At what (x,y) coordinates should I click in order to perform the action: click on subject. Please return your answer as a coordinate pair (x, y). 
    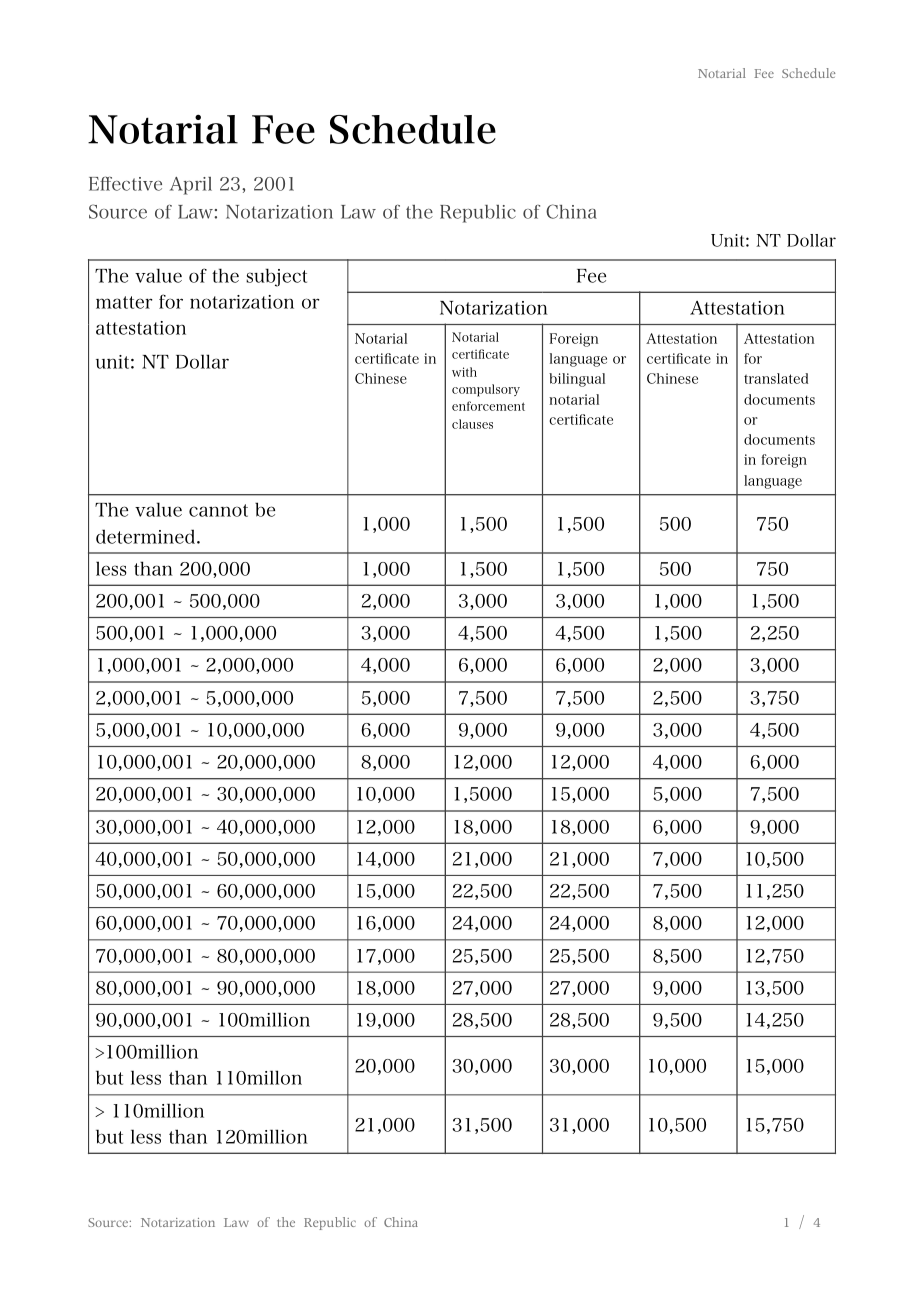
    Looking at the image, I should click on (276, 277).
